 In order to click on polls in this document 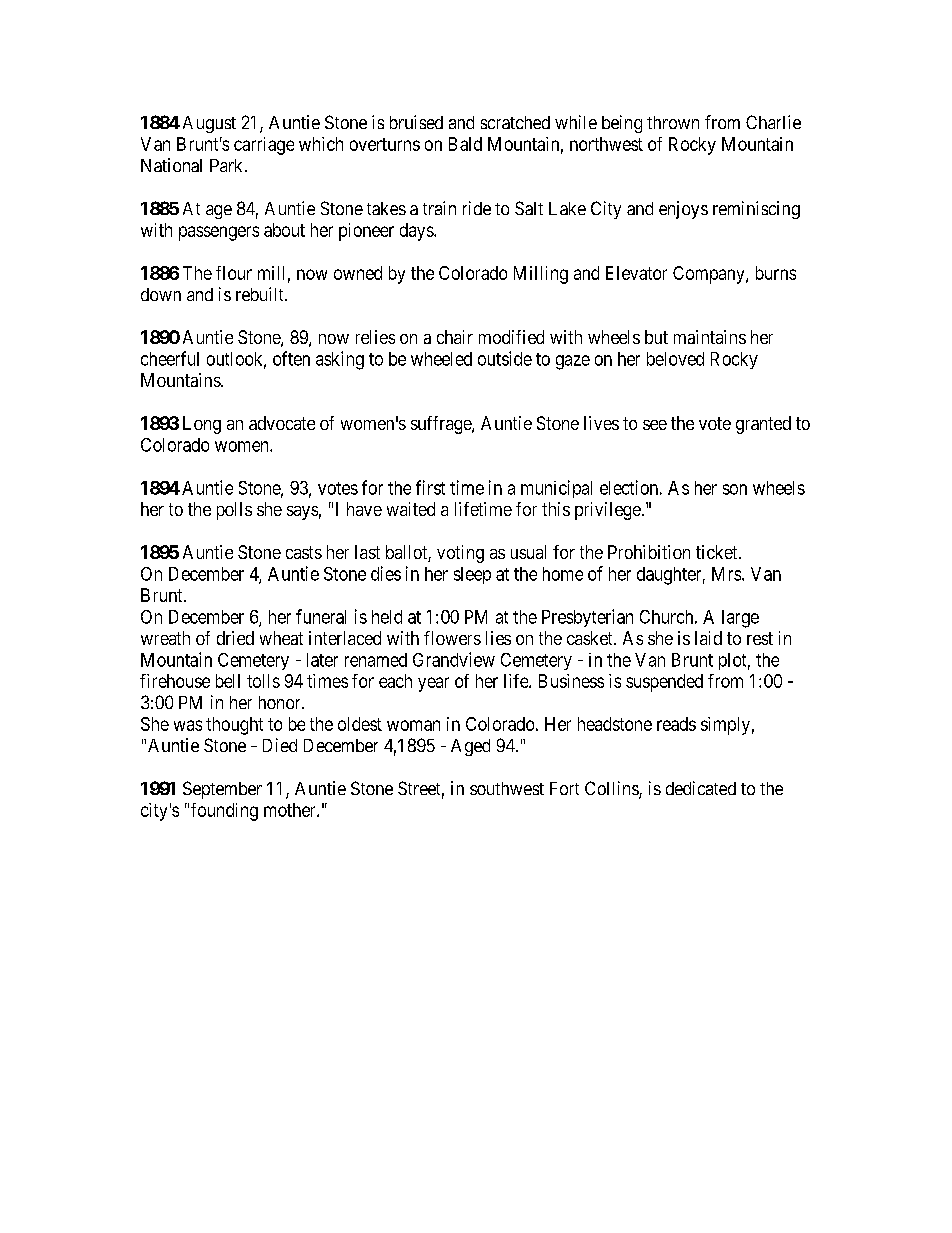, I will do `click(234, 511)`.
